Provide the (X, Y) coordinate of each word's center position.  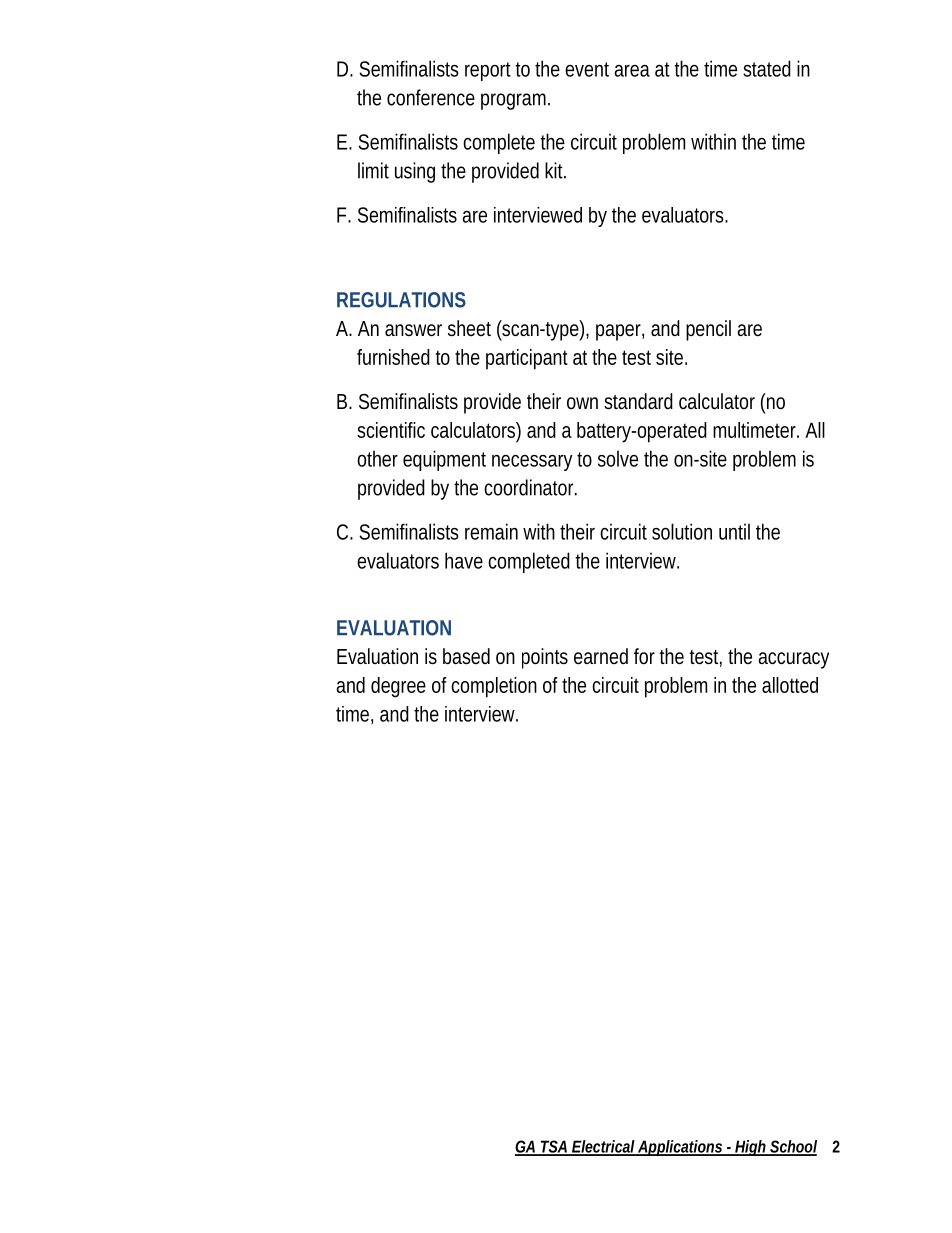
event (587, 69)
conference (431, 97)
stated (767, 68)
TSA (553, 1147)
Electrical (603, 1147)
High (751, 1148)
